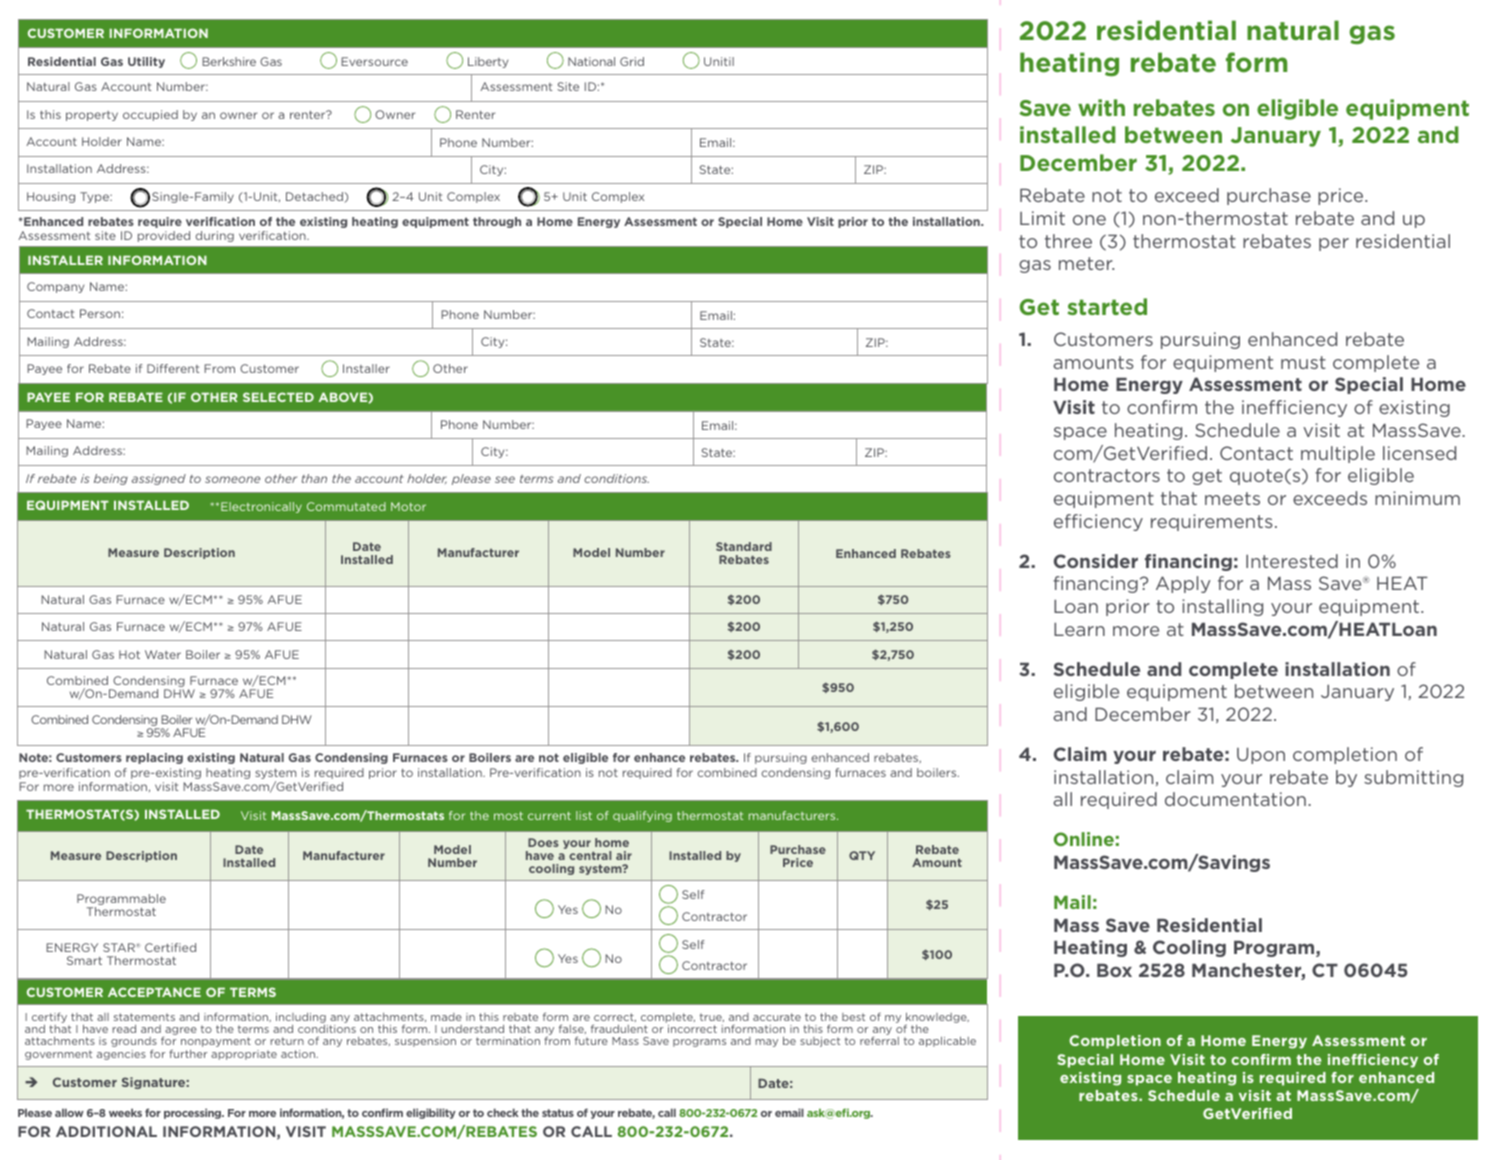 This document has width=1501, height=1160. Describe the element at coordinates (278, 397) in the document. I see `SELECTED` at that location.
